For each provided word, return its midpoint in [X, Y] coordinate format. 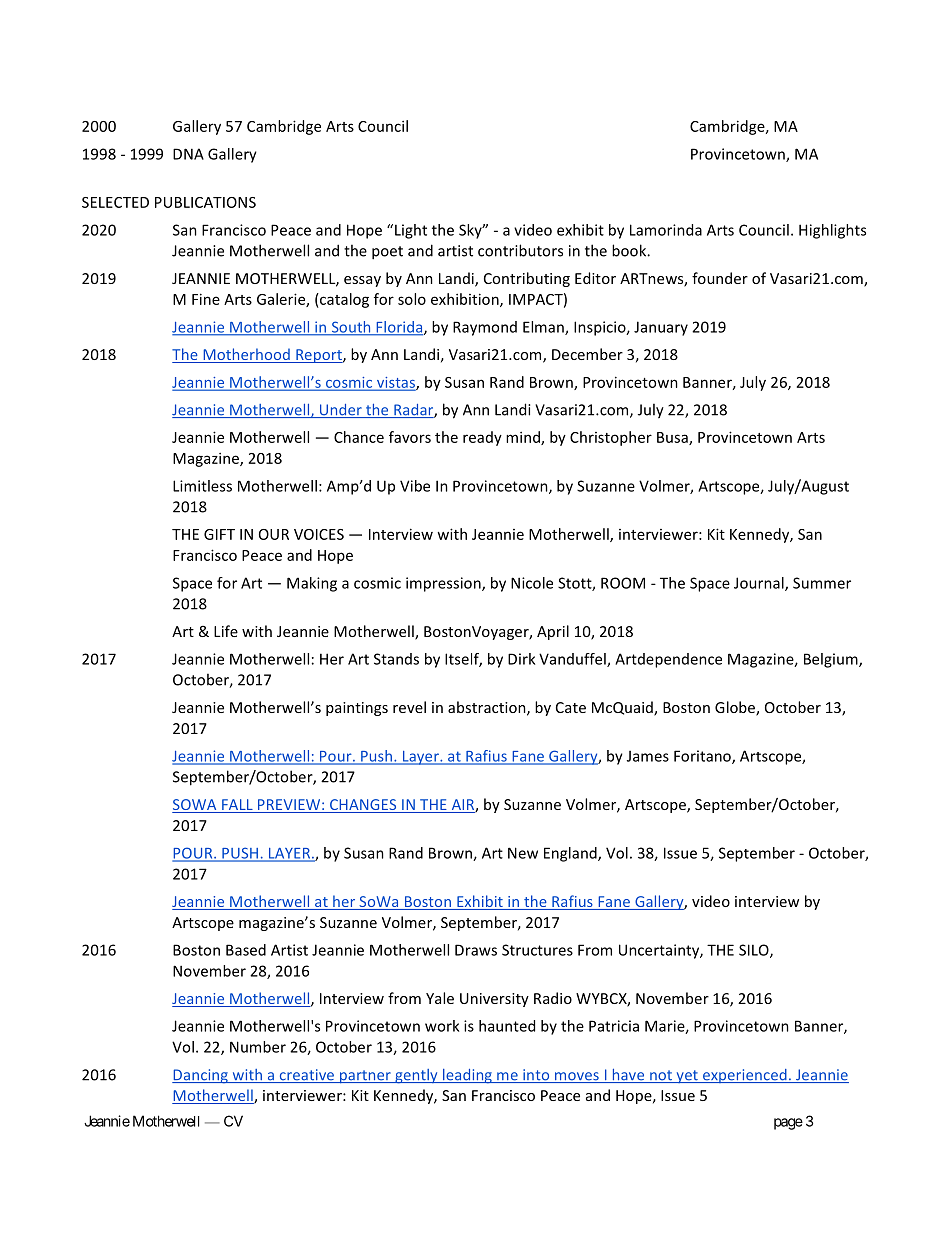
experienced [745, 1076]
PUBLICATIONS [205, 202]
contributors [520, 250]
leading [467, 1076]
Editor [595, 278]
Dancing [201, 1076]
